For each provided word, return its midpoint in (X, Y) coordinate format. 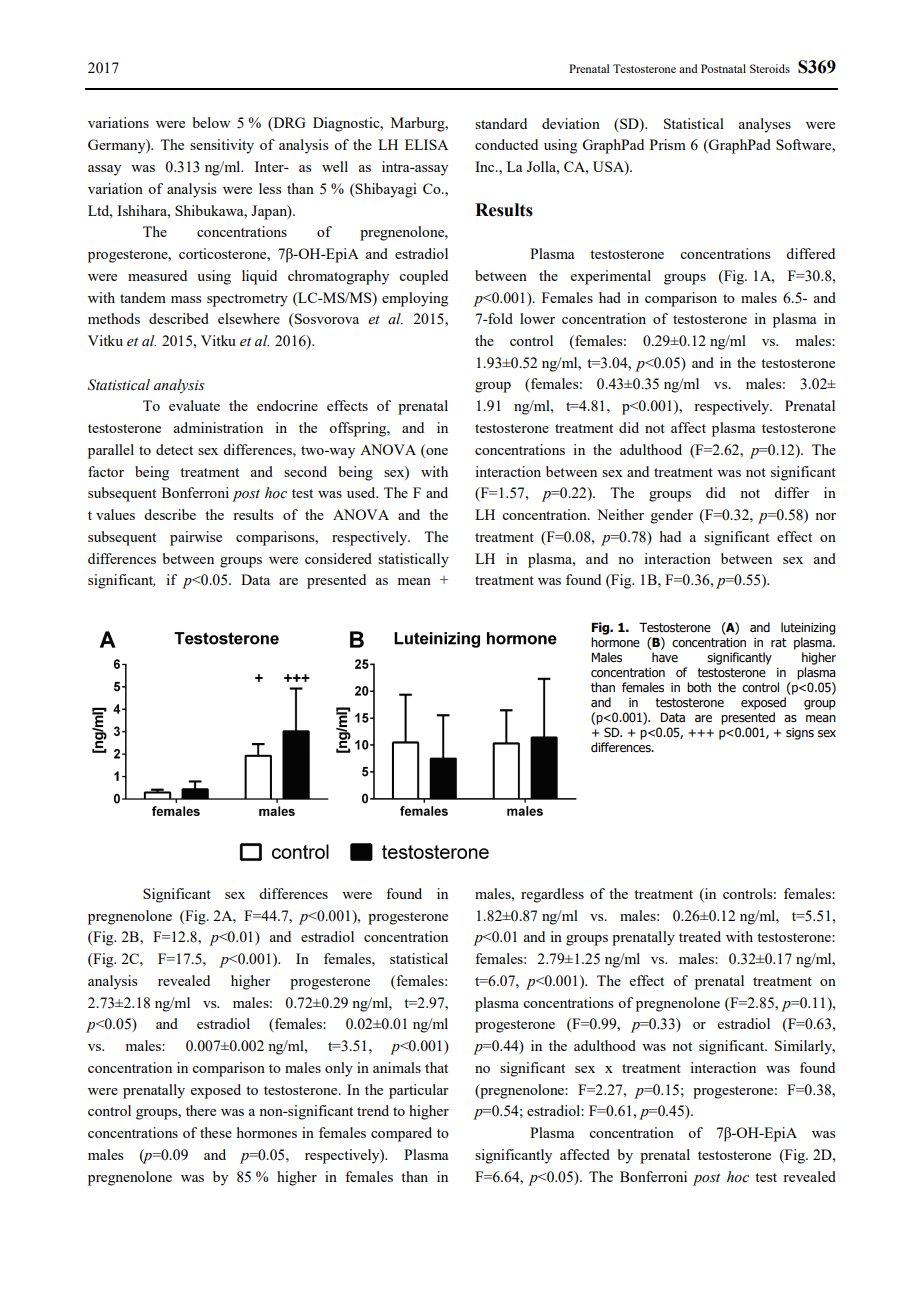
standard (501, 123)
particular (419, 1091)
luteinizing (808, 628)
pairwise (196, 538)
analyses (764, 125)
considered (338, 558)
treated (700, 936)
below (211, 122)
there (201, 1110)
